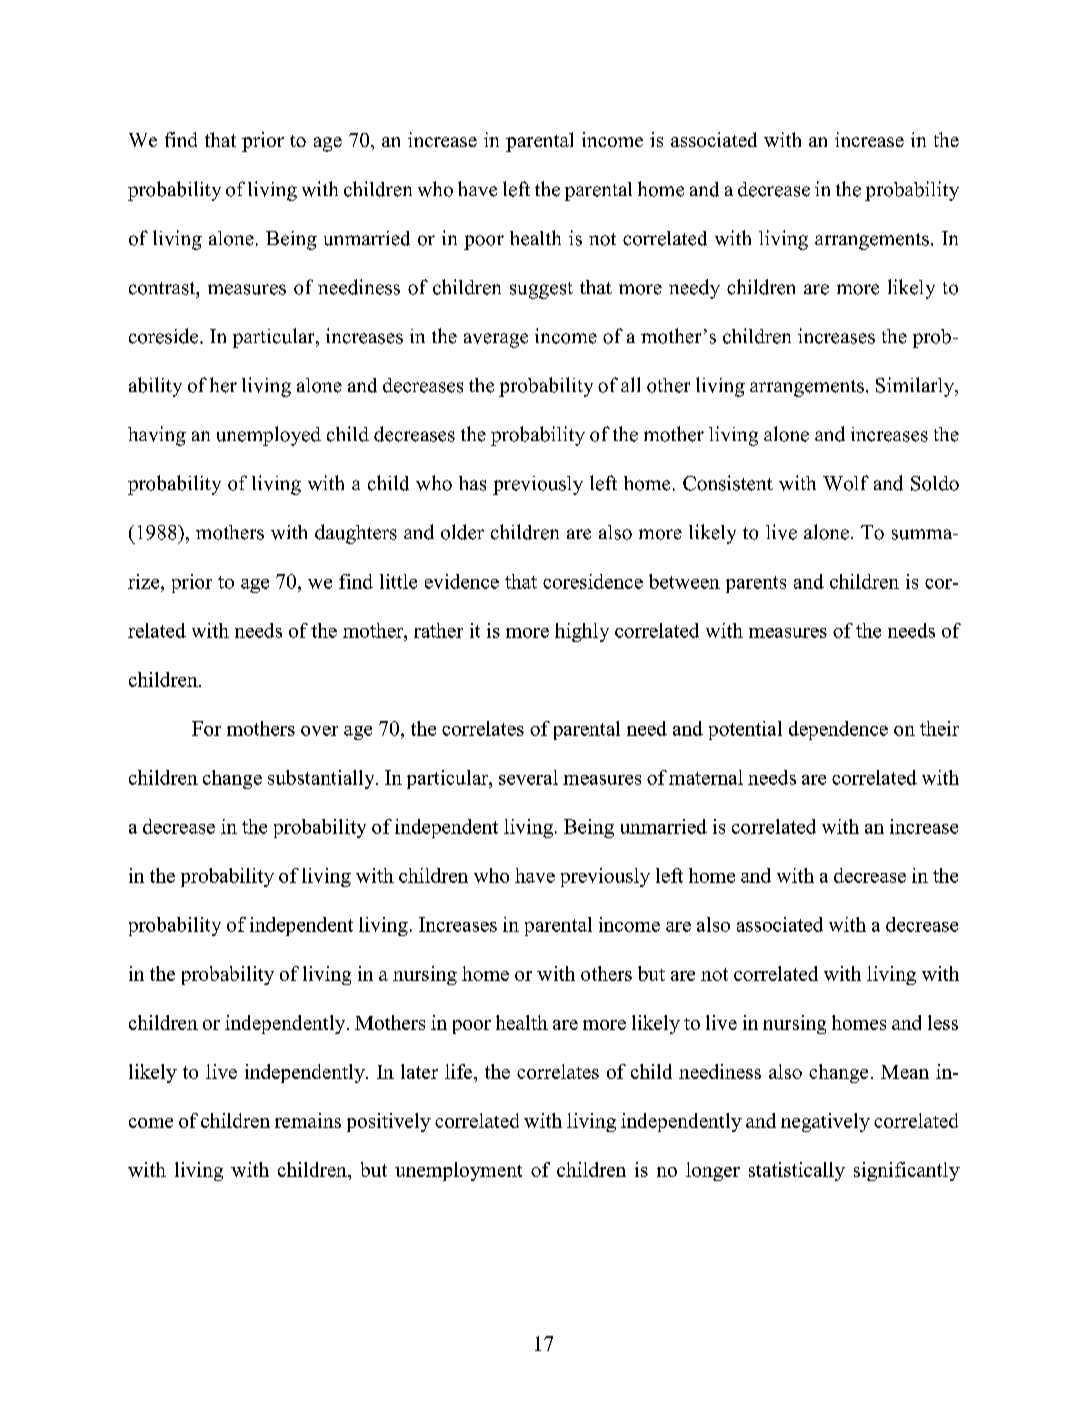 The width and height of the screenshot is (1087, 1407). What do you see at coordinates (458, 1171) in the screenshot?
I see `unemployment` at bounding box center [458, 1171].
